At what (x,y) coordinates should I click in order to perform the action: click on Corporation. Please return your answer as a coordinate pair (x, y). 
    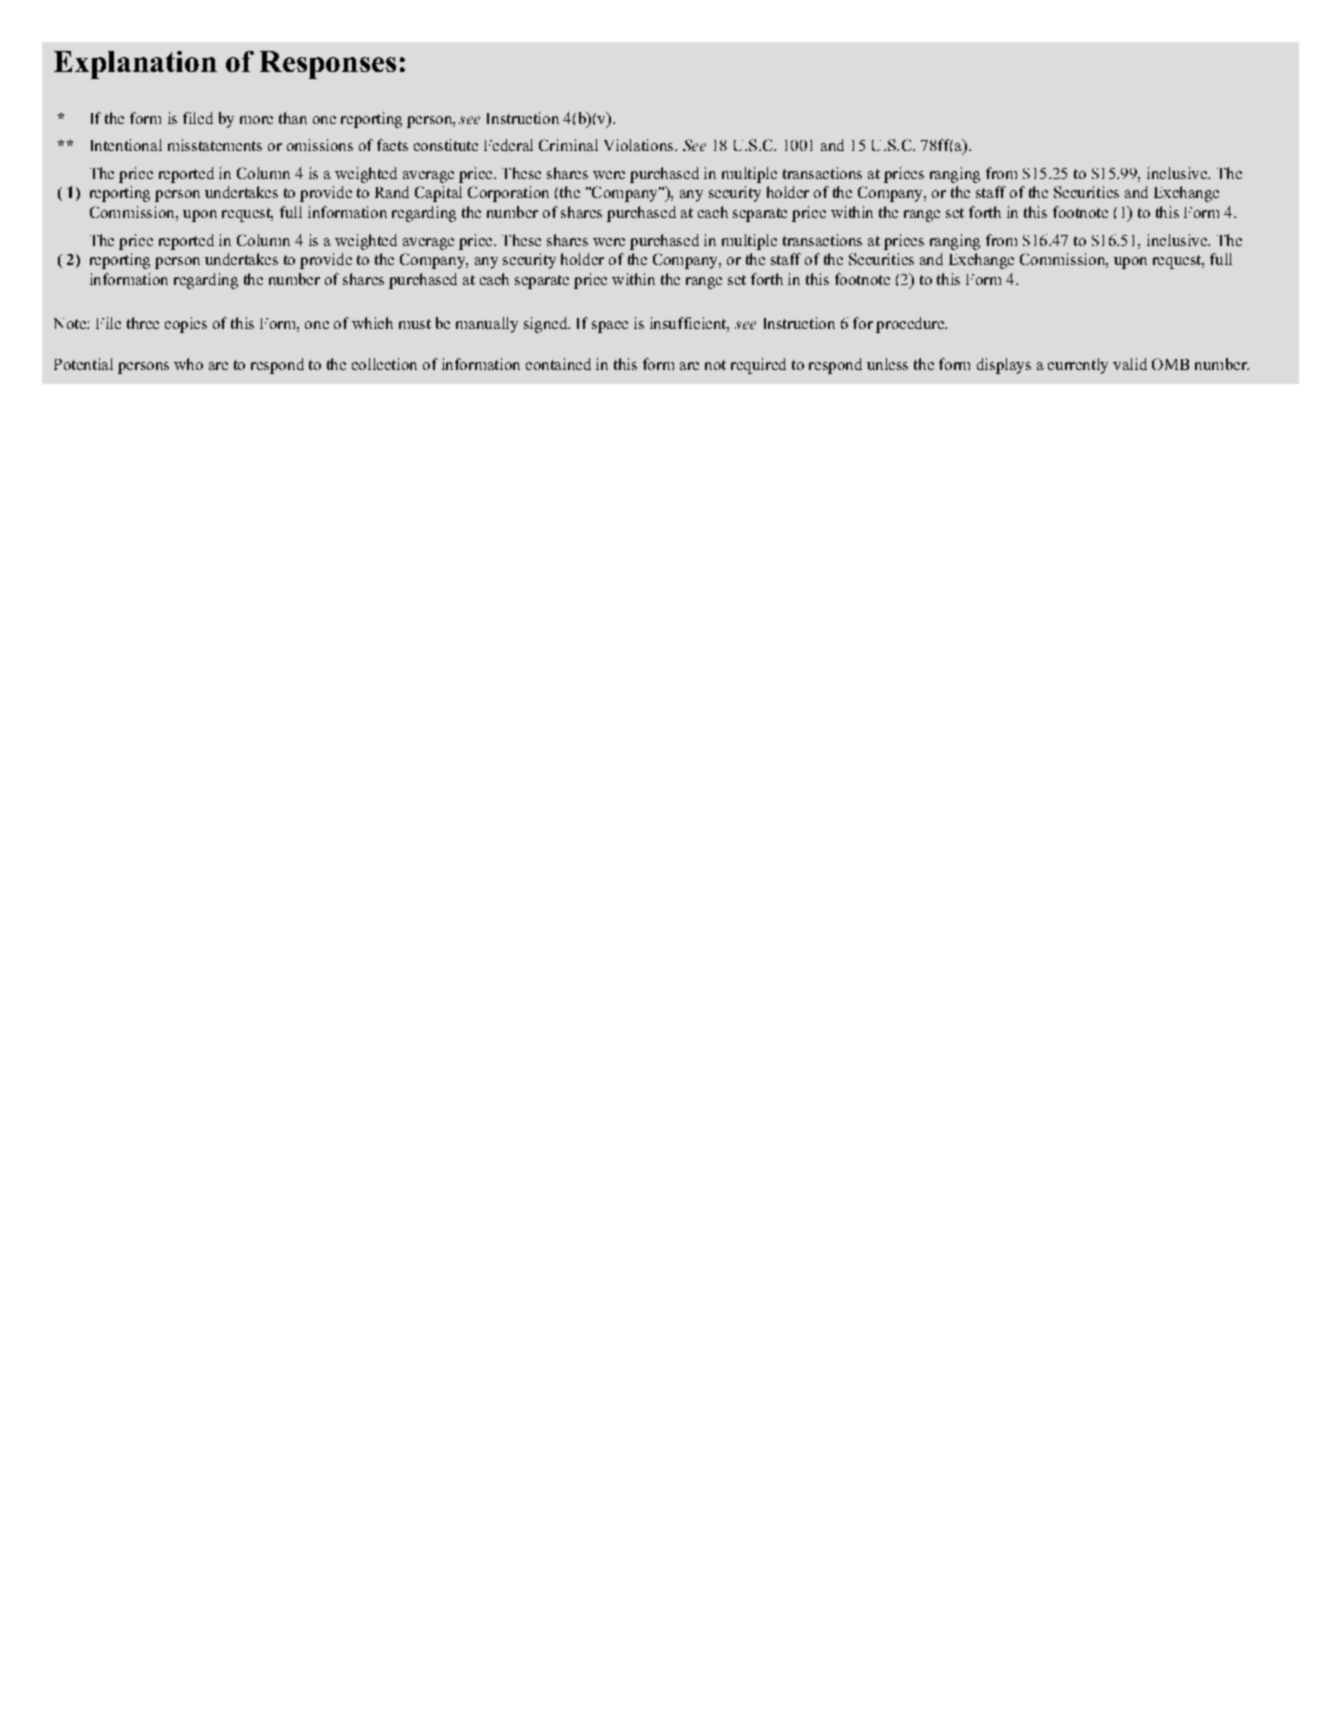
    Looking at the image, I should click on (508, 194).
